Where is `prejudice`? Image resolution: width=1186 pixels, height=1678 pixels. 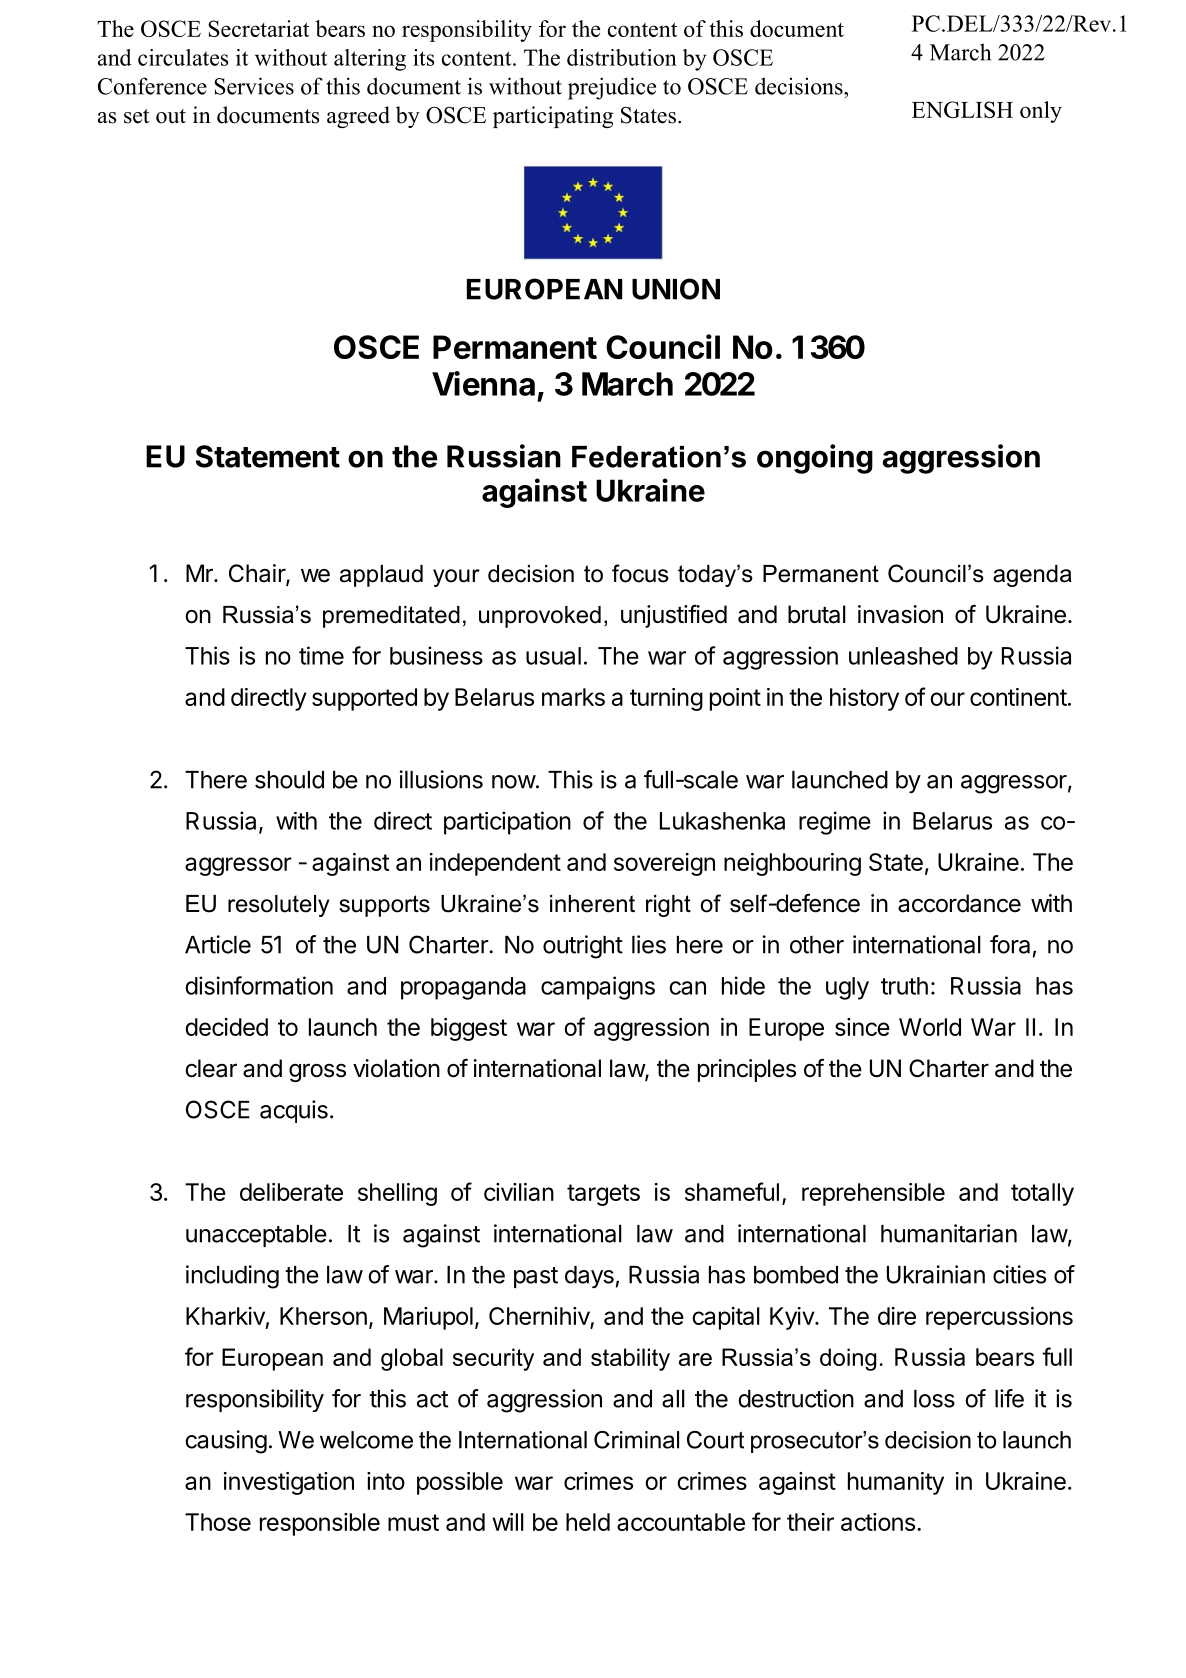
prejudice is located at coordinates (612, 88).
